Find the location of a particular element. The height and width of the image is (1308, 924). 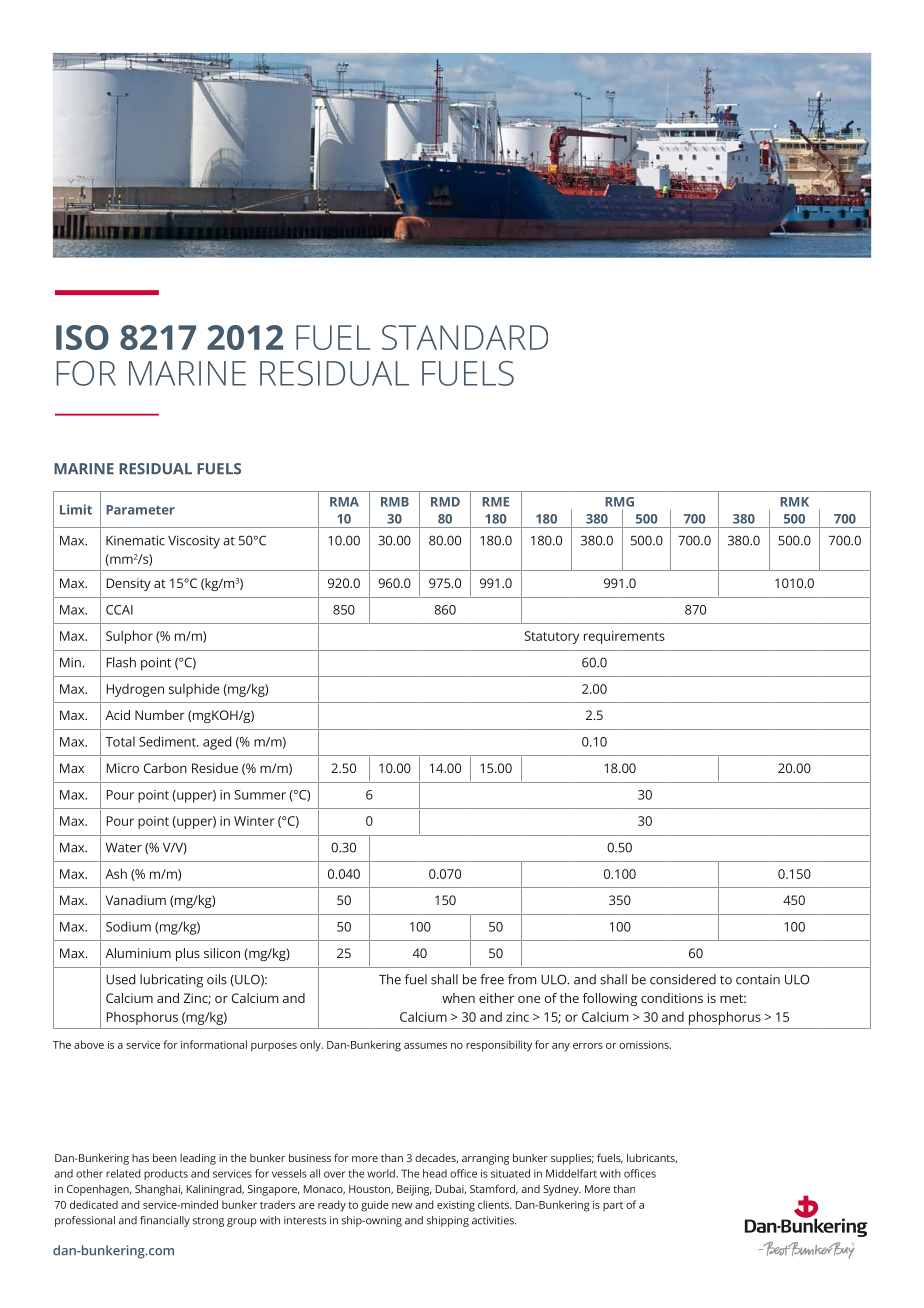

Statutory is located at coordinates (552, 637).
